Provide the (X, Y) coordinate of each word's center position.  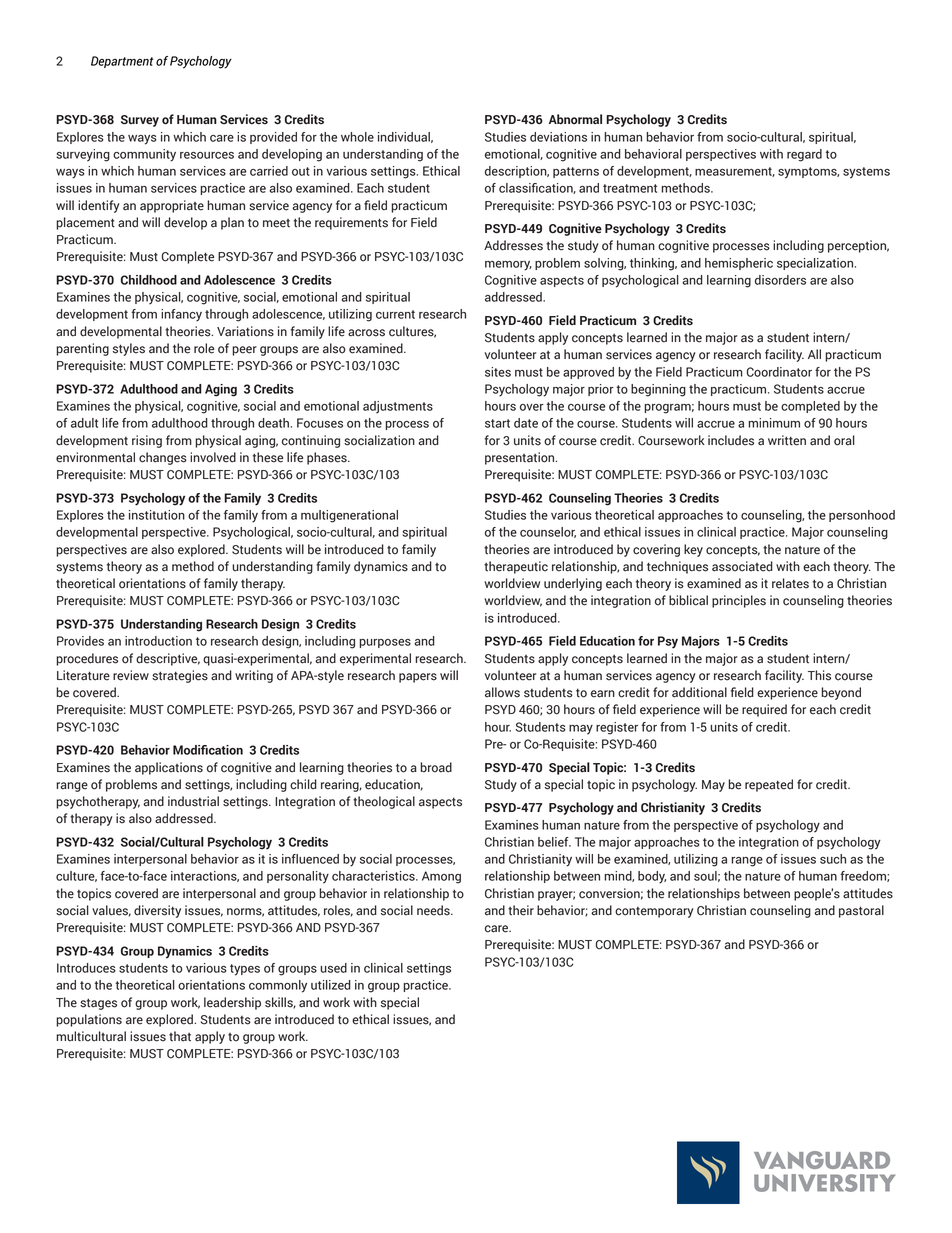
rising (147, 441)
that (180, 1036)
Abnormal (575, 119)
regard (804, 155)
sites (498, 372)
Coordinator (779, 372)
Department (122, 62)
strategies (180, 676)
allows (502, 692)
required (764, 710)
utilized (331, 985)
